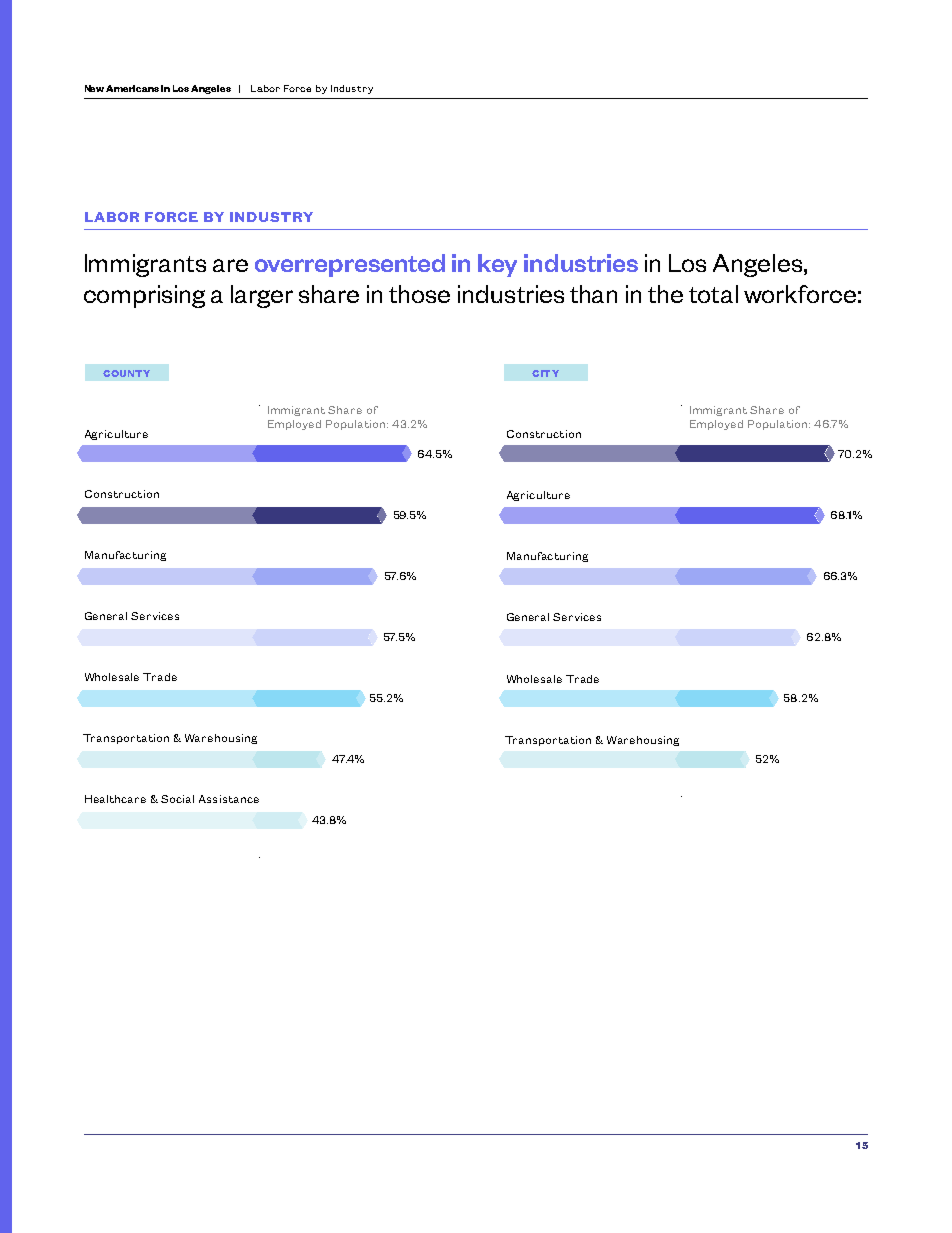 The width and height of the screenshot is (952, 1233). Describe the element at coordinates (126, 373) in the screenshot. I see `COUNTY` at that location.
